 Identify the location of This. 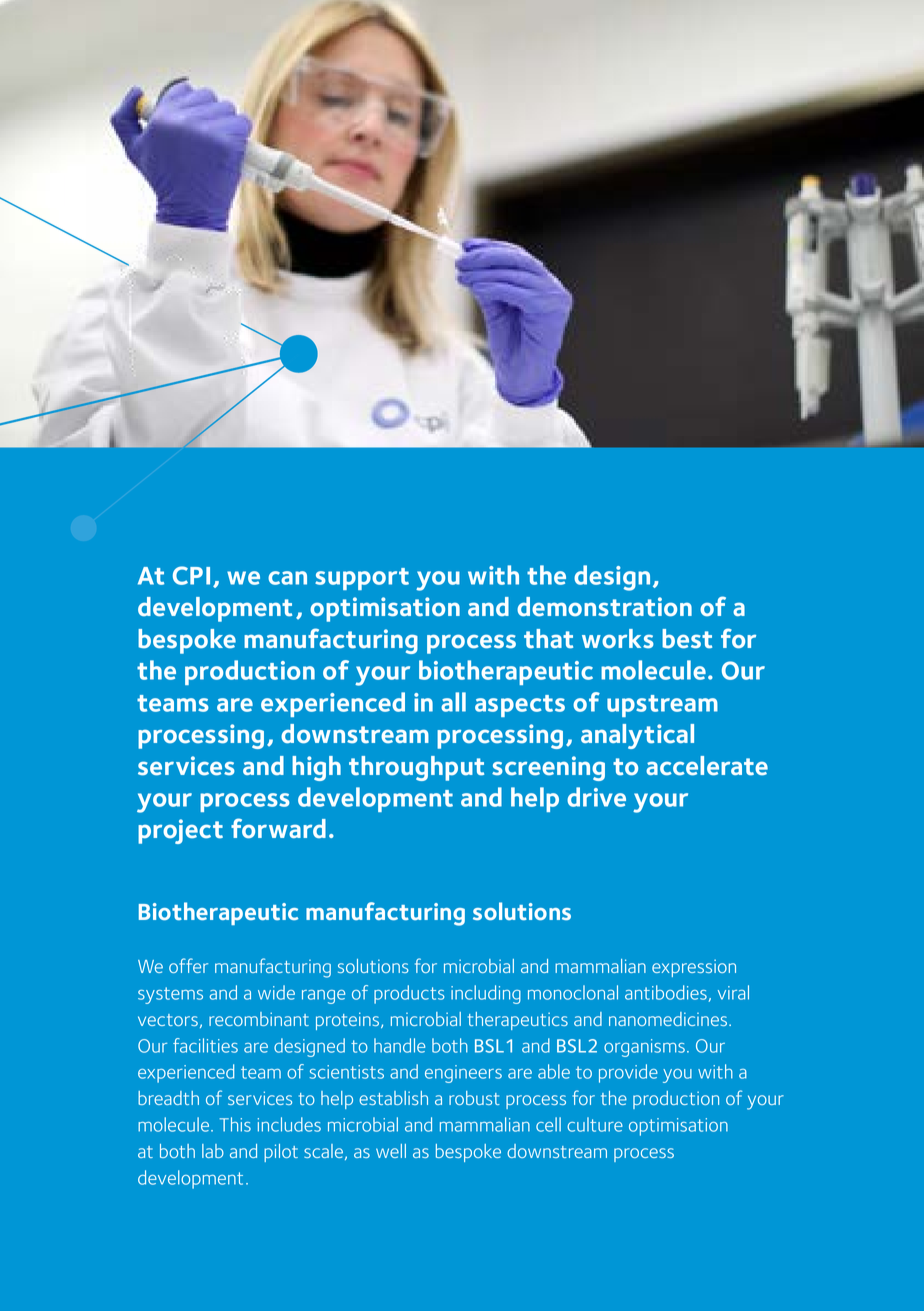
(235, 1124).
